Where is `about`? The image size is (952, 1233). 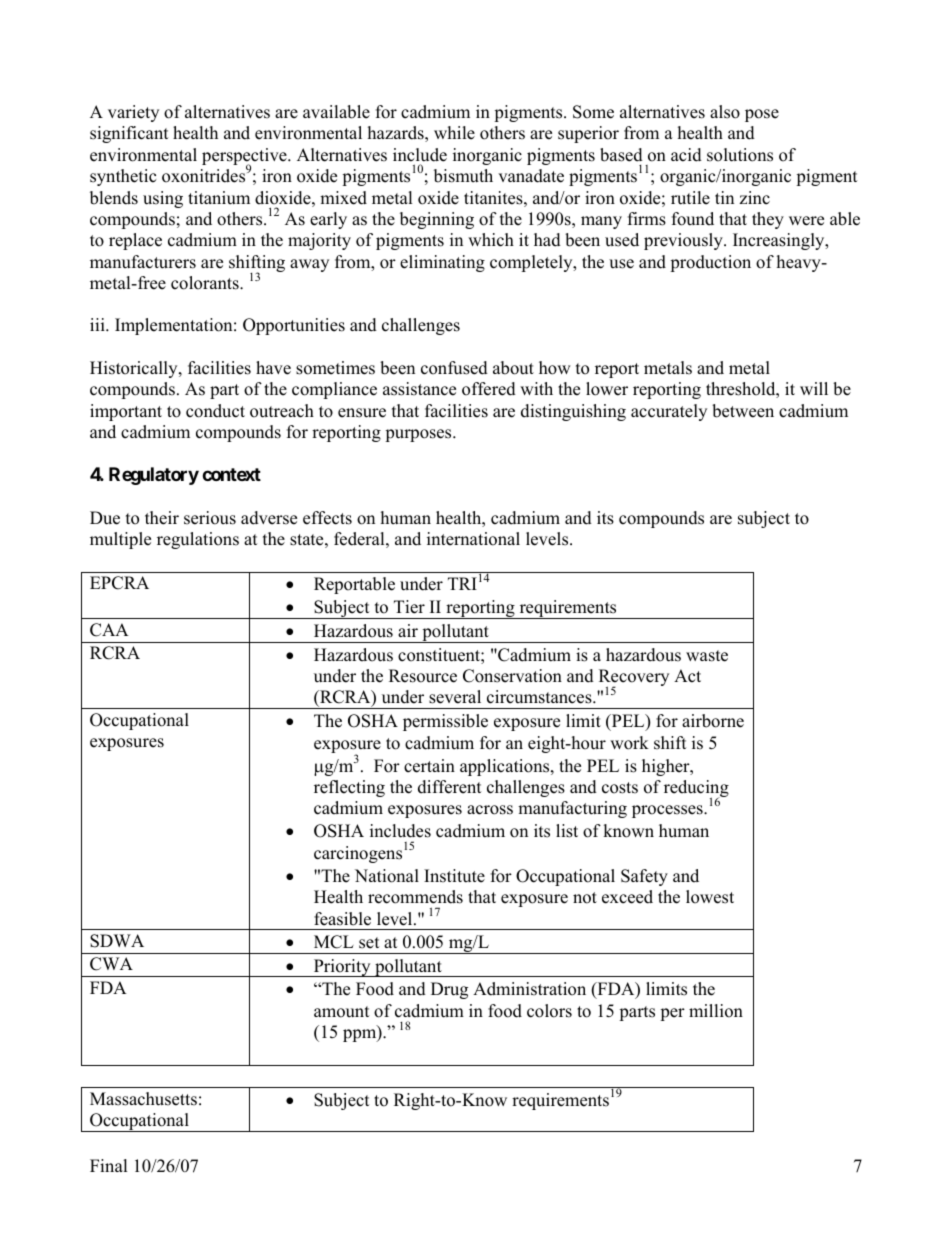
about is located at coordinates (513, 368).
